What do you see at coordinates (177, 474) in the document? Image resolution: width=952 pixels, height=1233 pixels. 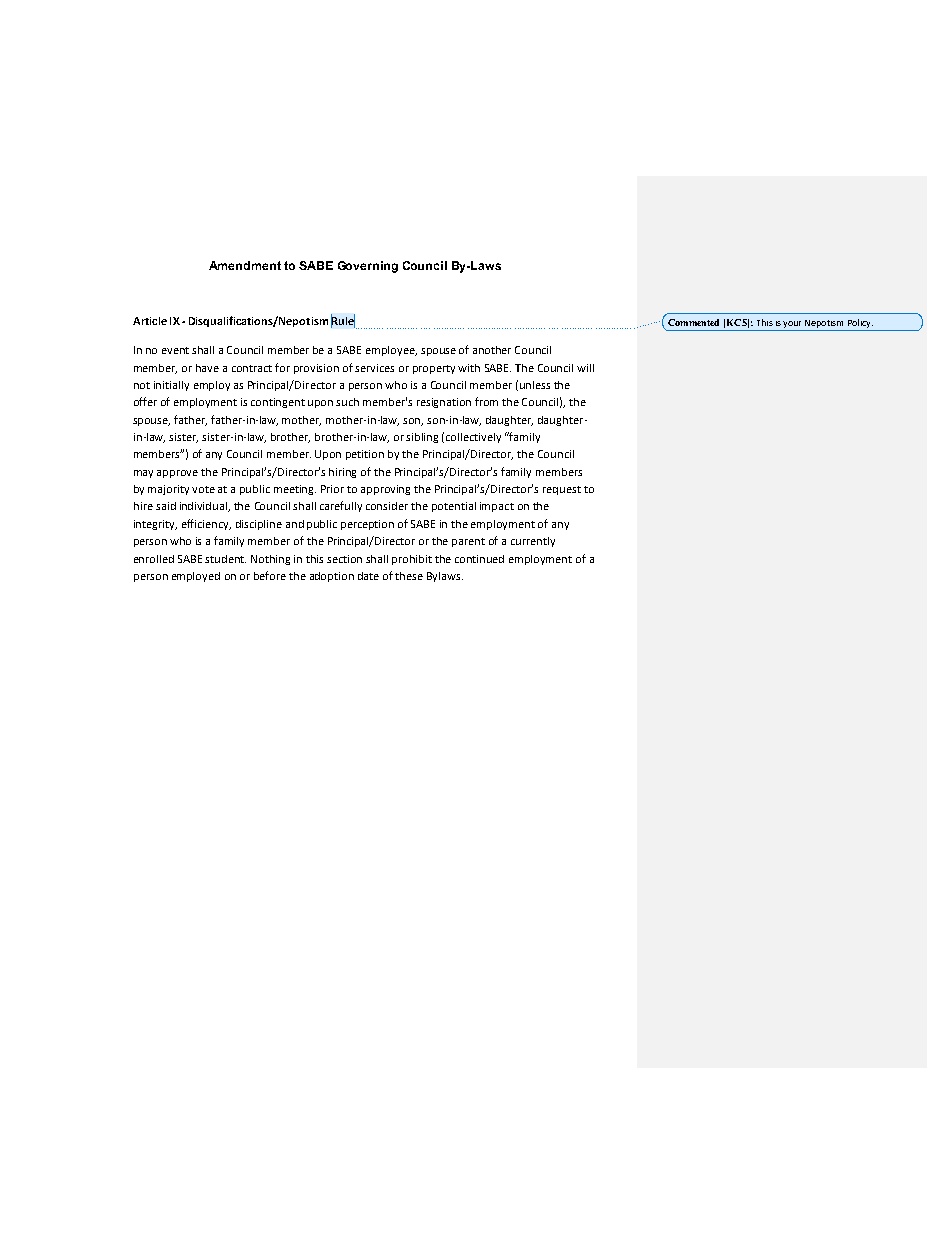 I see `approve` at bounding box center [177, 474].
